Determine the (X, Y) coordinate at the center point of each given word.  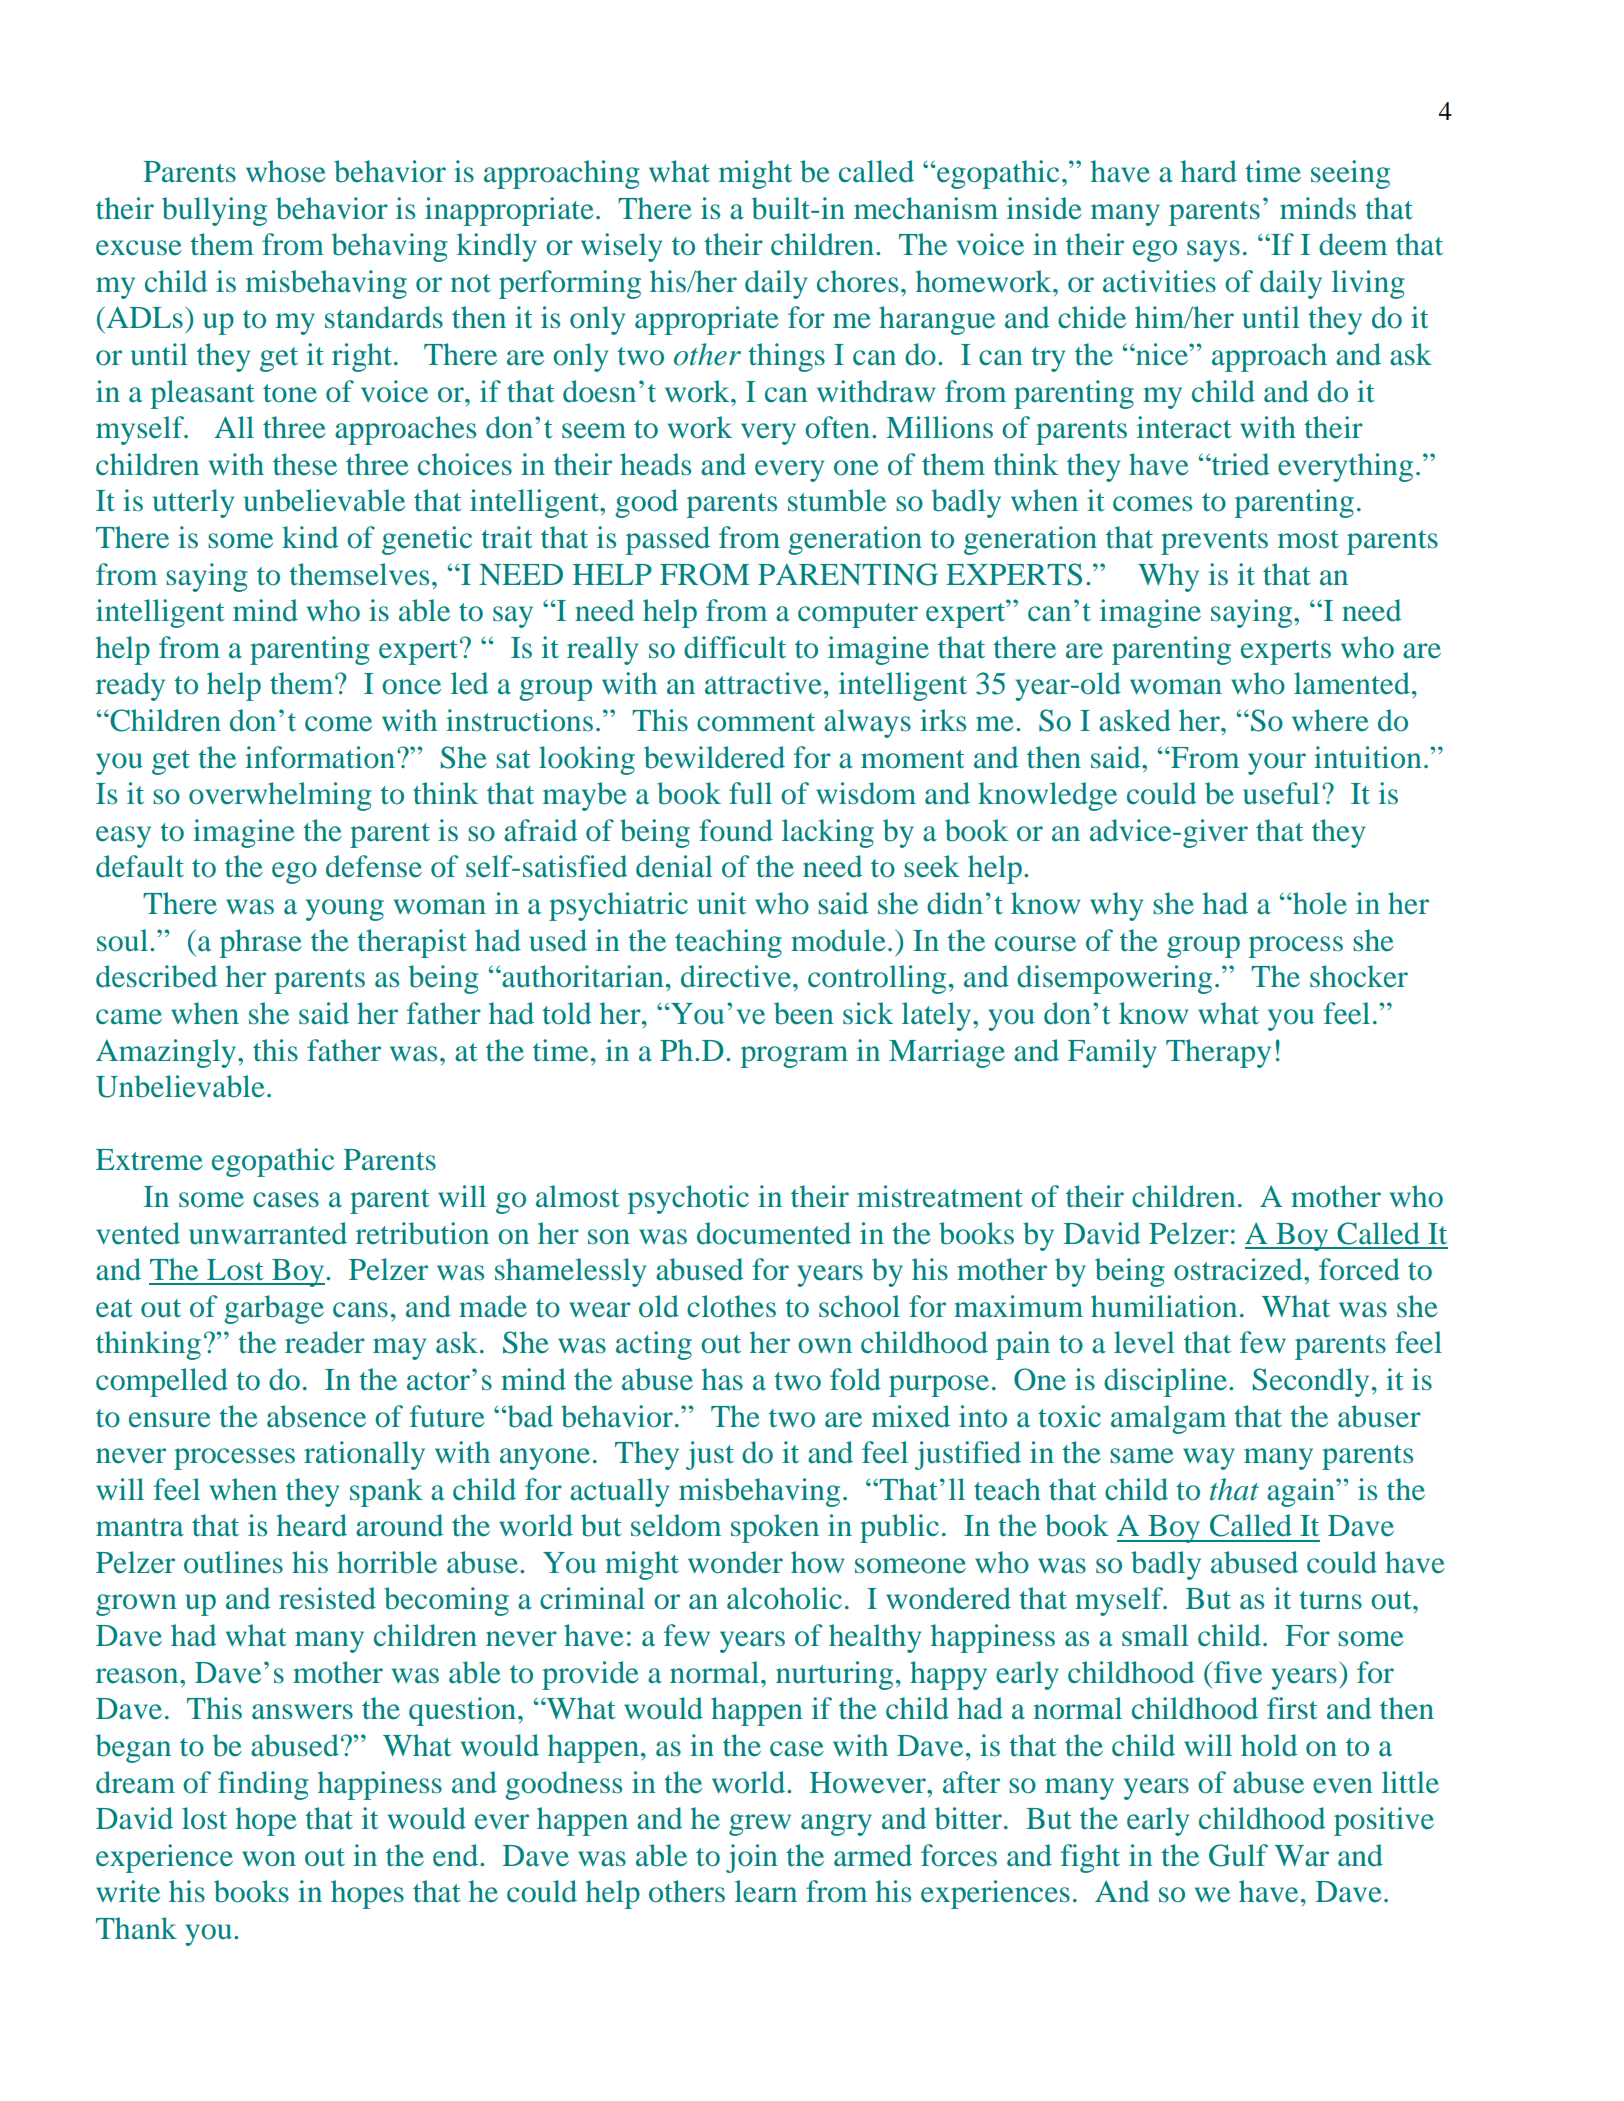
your (1277, 764)
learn (766, 1891)
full (750, 793)
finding (263, 1785)
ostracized (1239, 1269)
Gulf (1238, 1855)
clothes (731, 1306)
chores (857, 281)
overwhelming (280, 796)
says (1213, 251)
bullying (214, 211)
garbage (274, 1309)
